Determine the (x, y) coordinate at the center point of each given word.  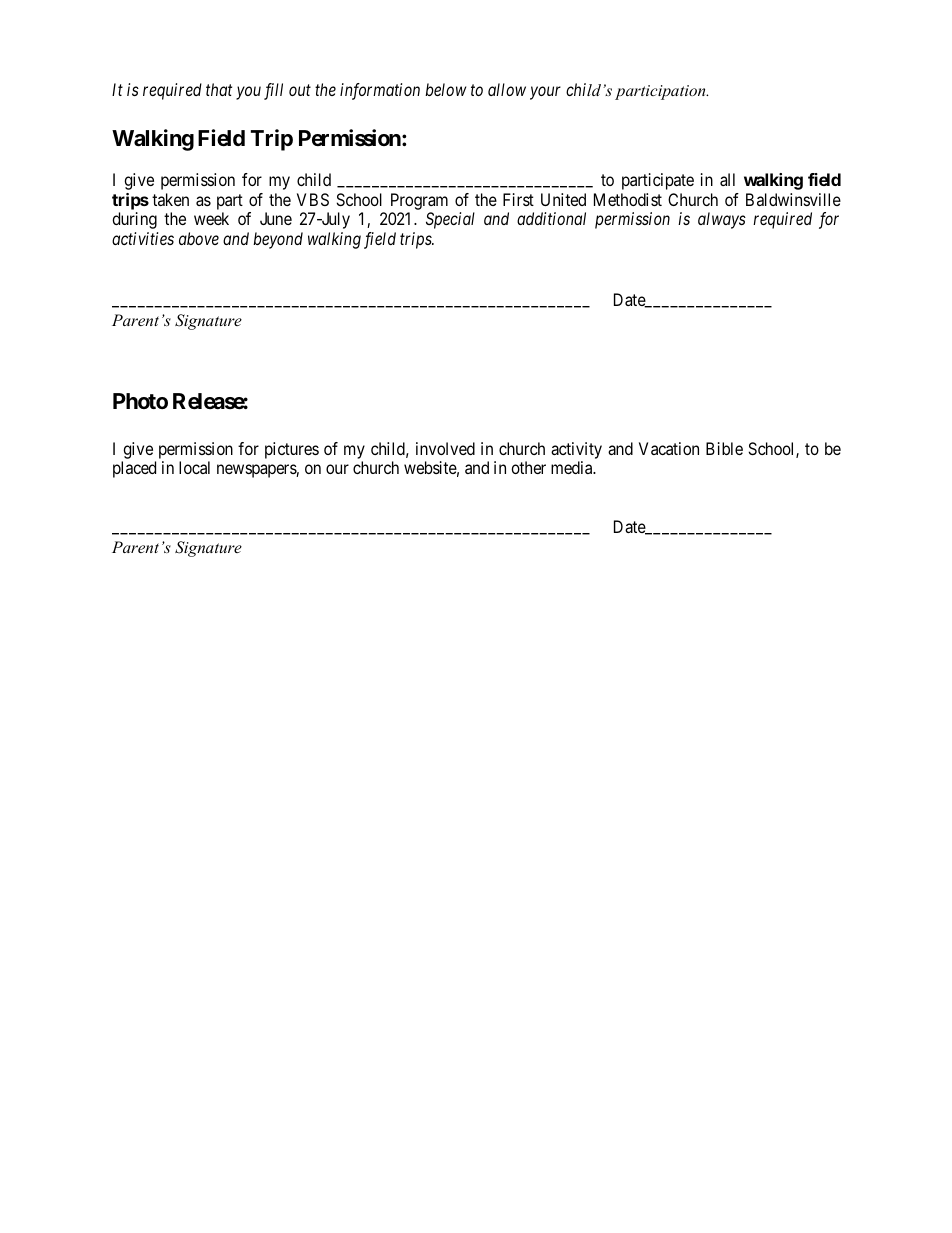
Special (450, 220)
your (545, 93)
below (445, 89)
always (722, 220)
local (194, 467)
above (199, 238)
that (219, 89)
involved (445, 448)
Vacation (669, 448)
